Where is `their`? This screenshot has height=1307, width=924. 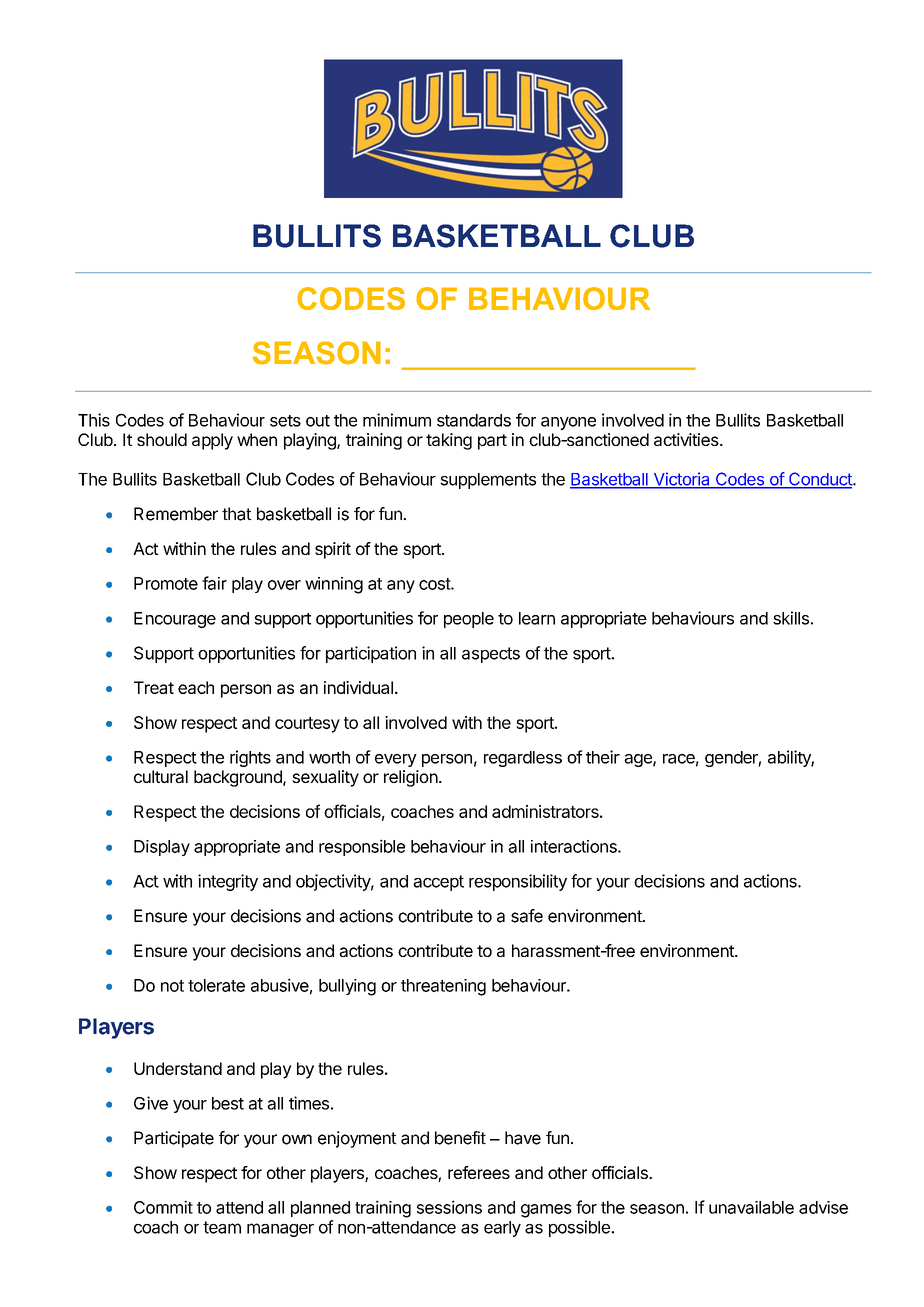
their is located at coordinates (603, 757).
